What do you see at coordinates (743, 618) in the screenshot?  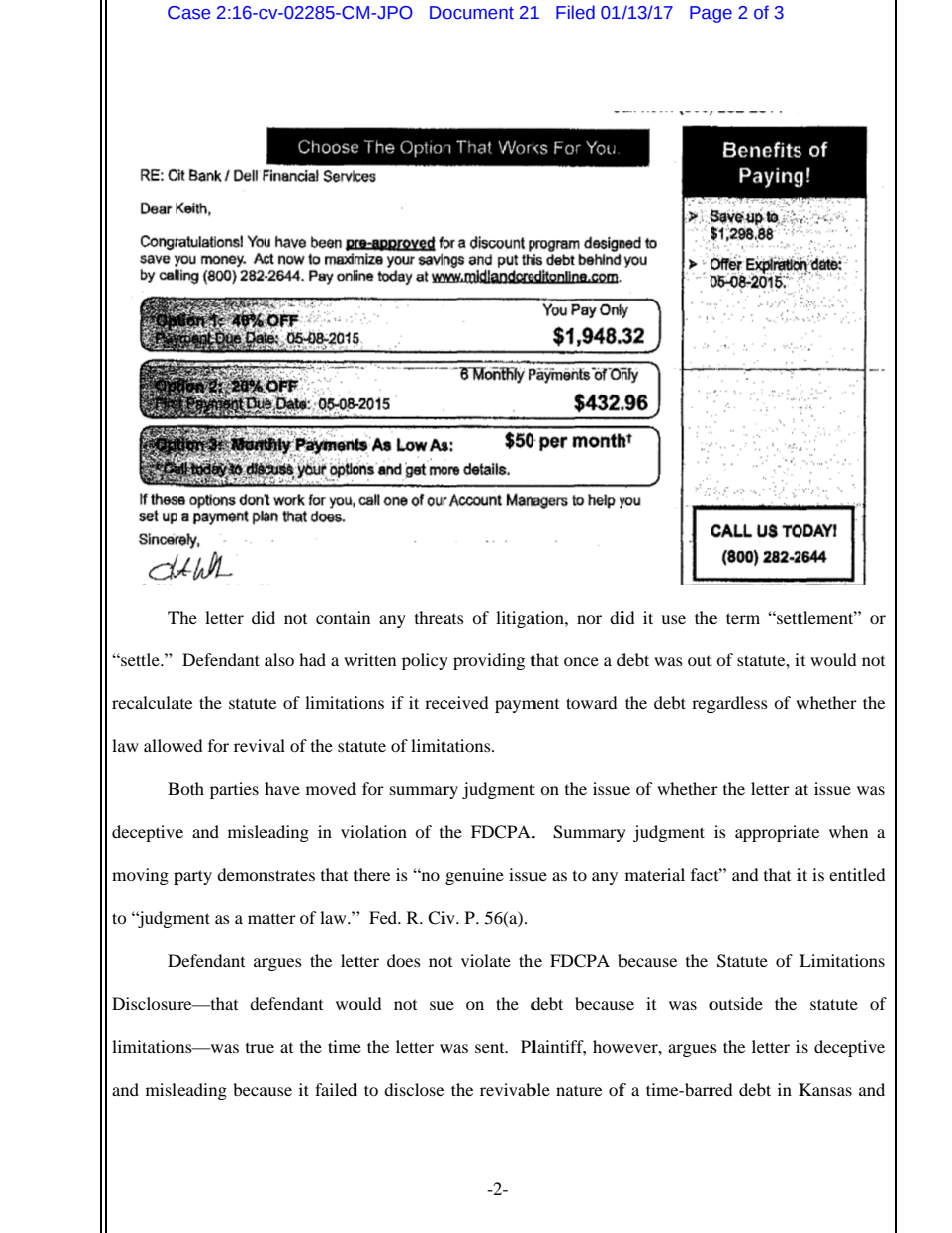 I see `term` at bounding box center [743, 618].
